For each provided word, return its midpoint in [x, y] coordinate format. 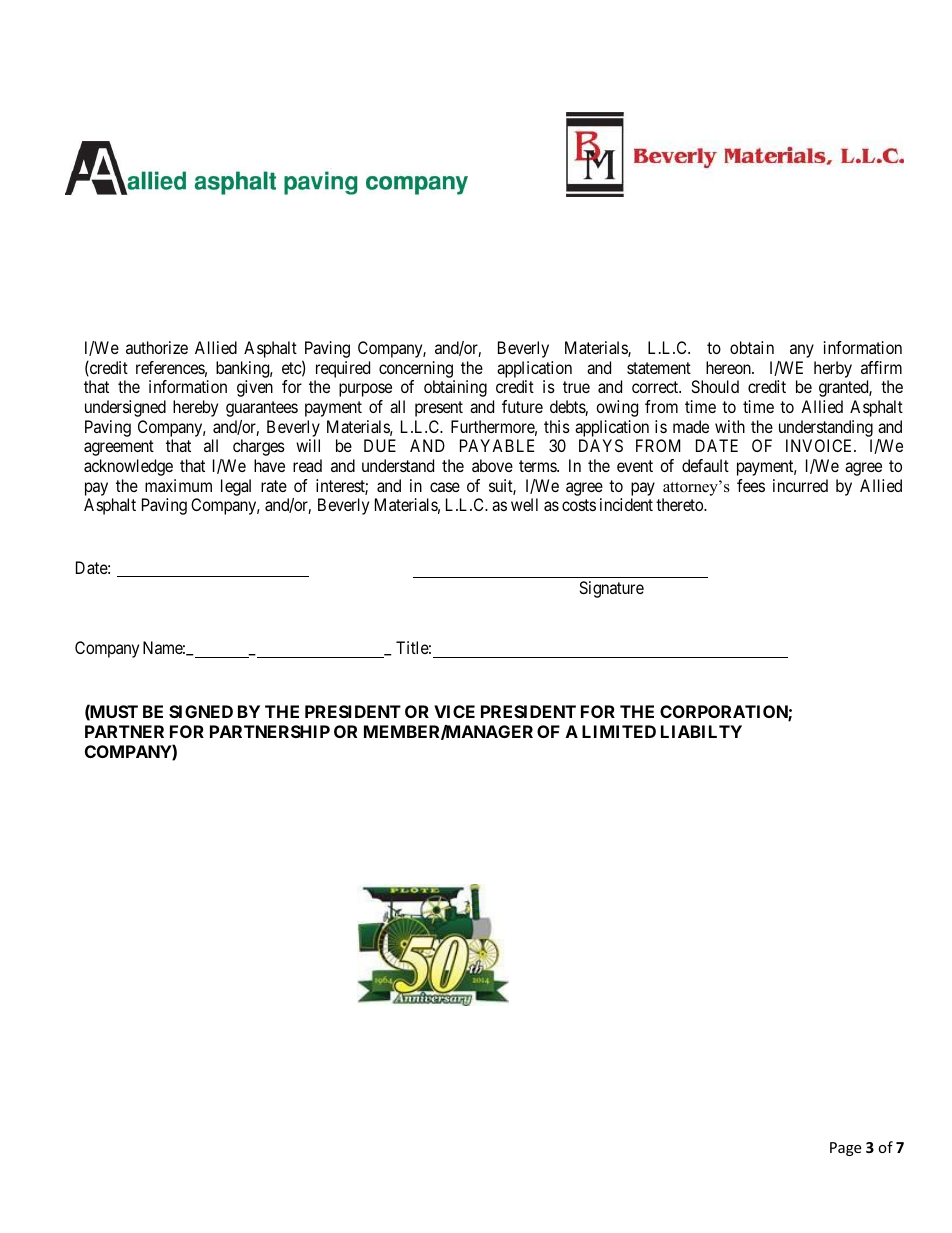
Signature [611, 589]
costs [579, 505]
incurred [800, 485]
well [524, 504]
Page [845, 1149]
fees [751, 485]
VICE [454, 711]
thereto [680, 504]
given [255, 388]
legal [236, 487]
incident [626, 504]
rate [274, 486]
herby [833, 369]
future [522, 406]
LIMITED [619, 731]
